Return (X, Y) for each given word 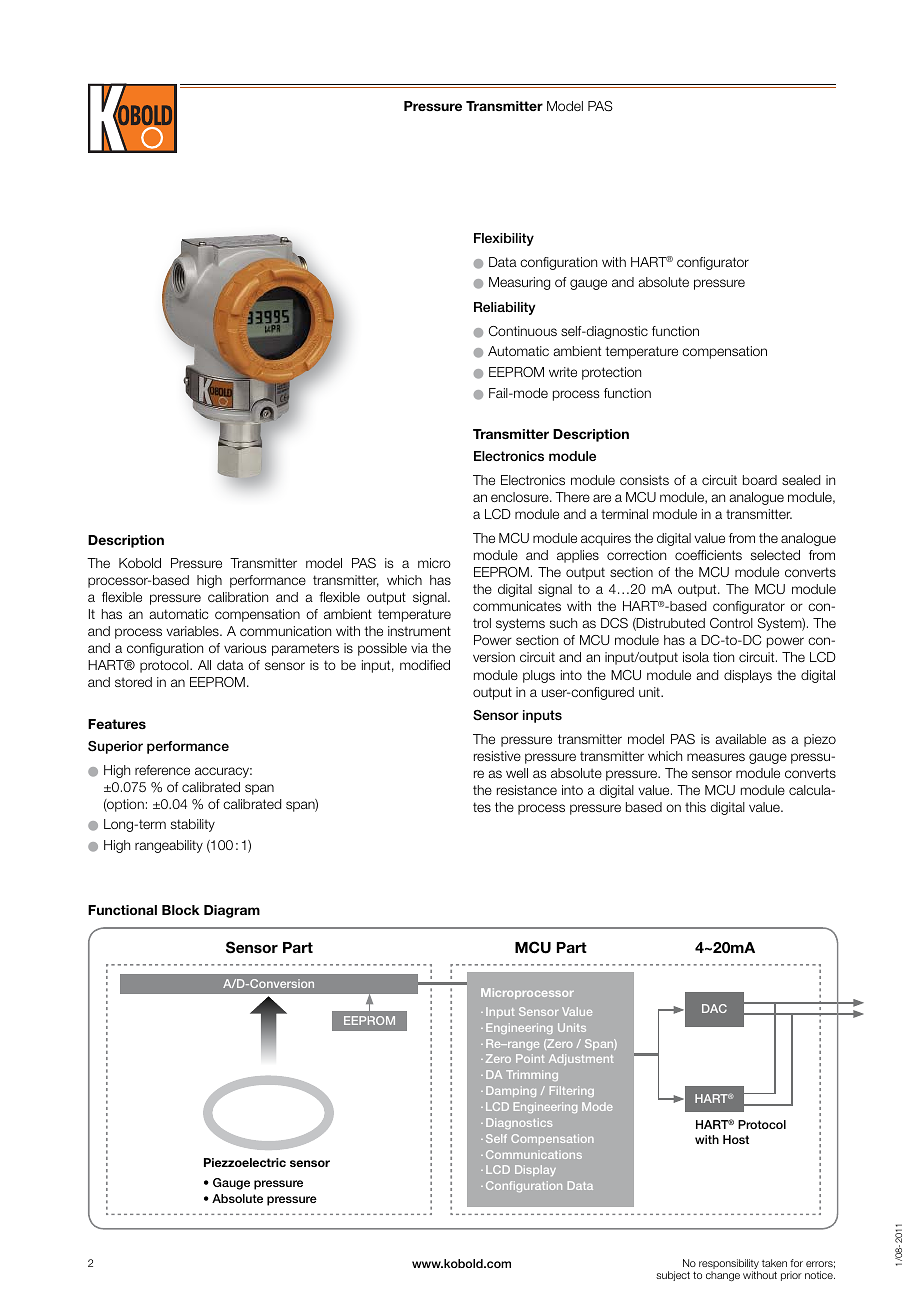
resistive (497, 756)
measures (716, 757)
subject (673, 1276)
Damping (511, 1091)
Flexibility (504, 239)
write (563, 372)
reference (162, 770)
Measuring (519, 283)
